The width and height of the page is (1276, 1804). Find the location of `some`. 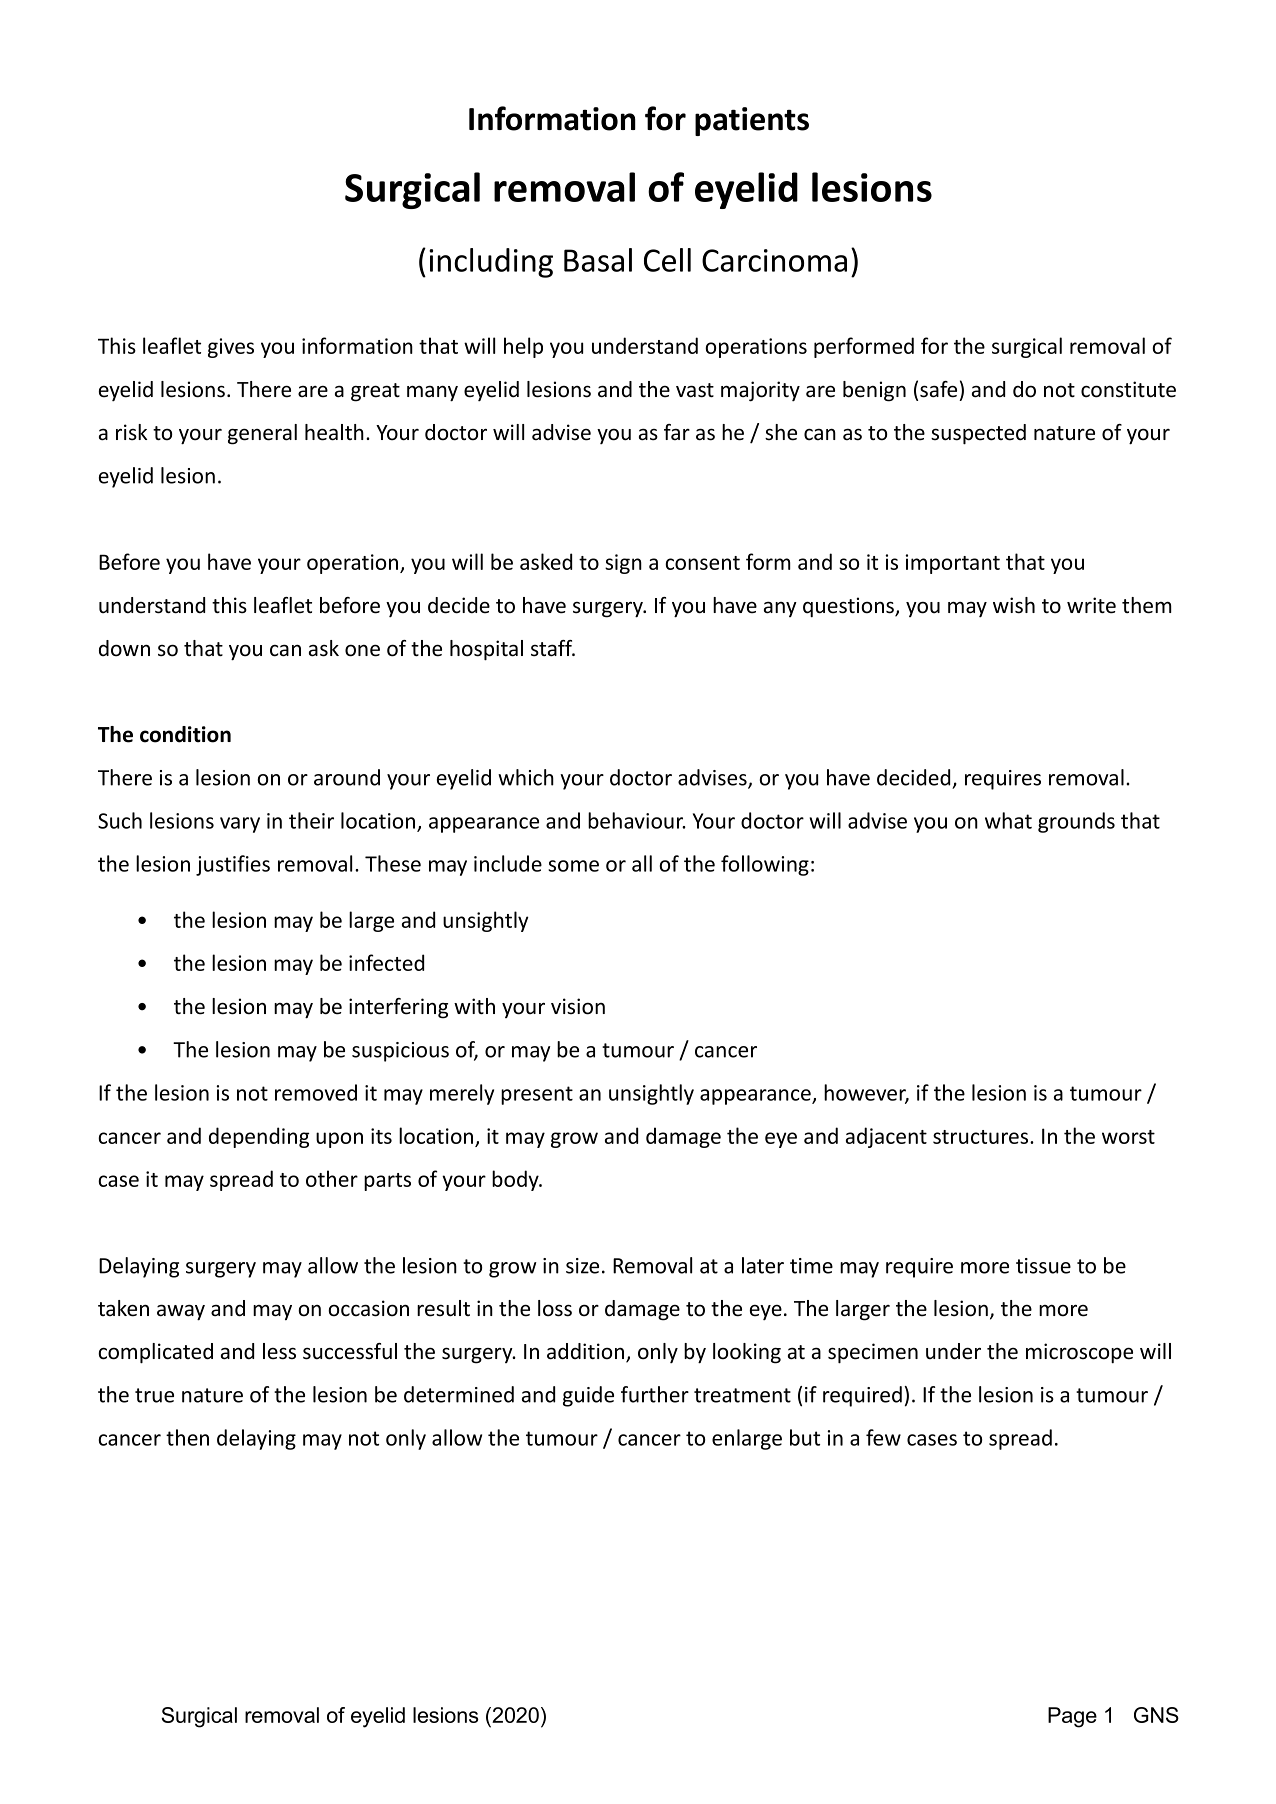

some is located at coordinates (573, 866).
